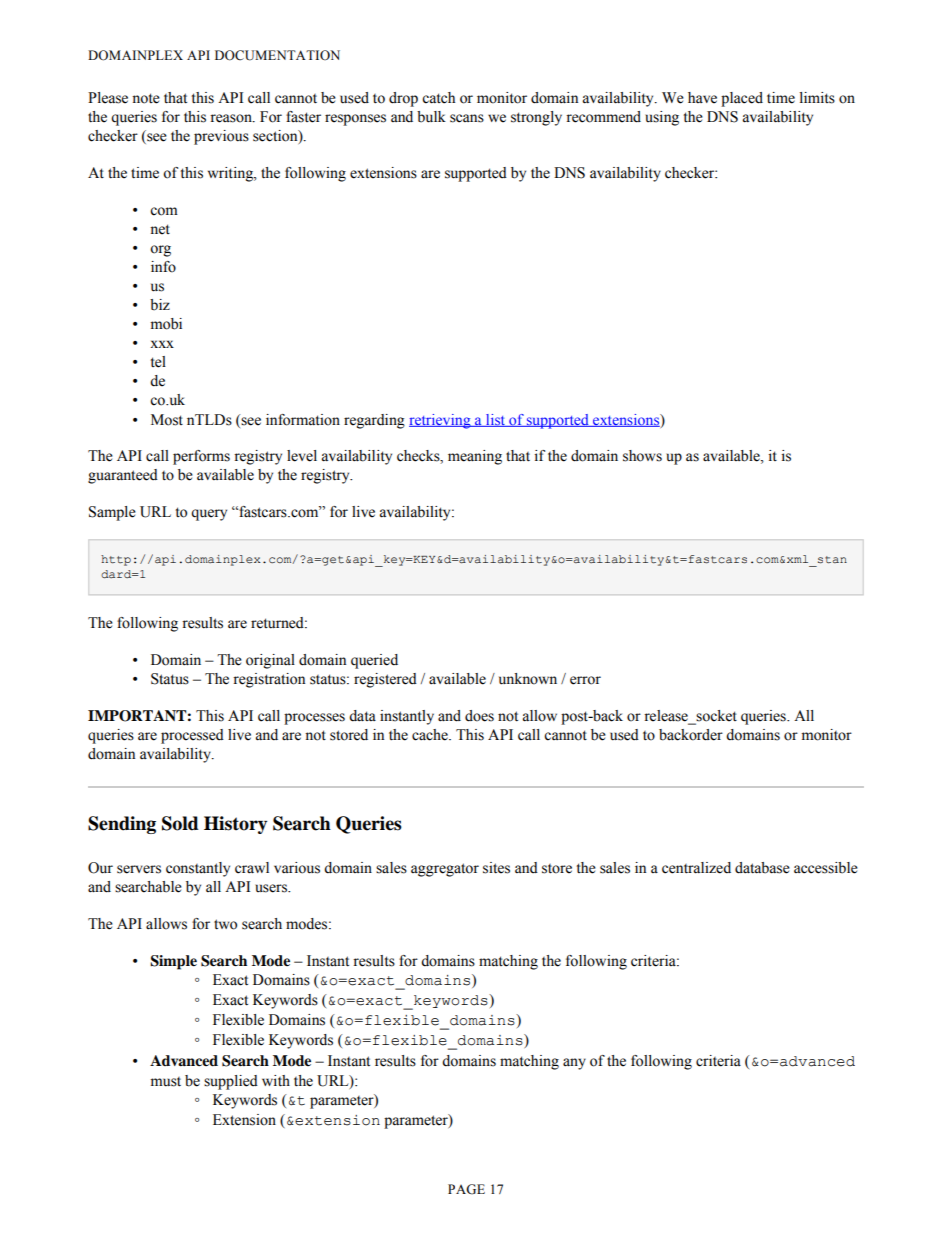 This page has height=1233, width=952. What do you see at coordinates (742, 99) in the page?
I see `placed` at bounding box center [742, 99].
